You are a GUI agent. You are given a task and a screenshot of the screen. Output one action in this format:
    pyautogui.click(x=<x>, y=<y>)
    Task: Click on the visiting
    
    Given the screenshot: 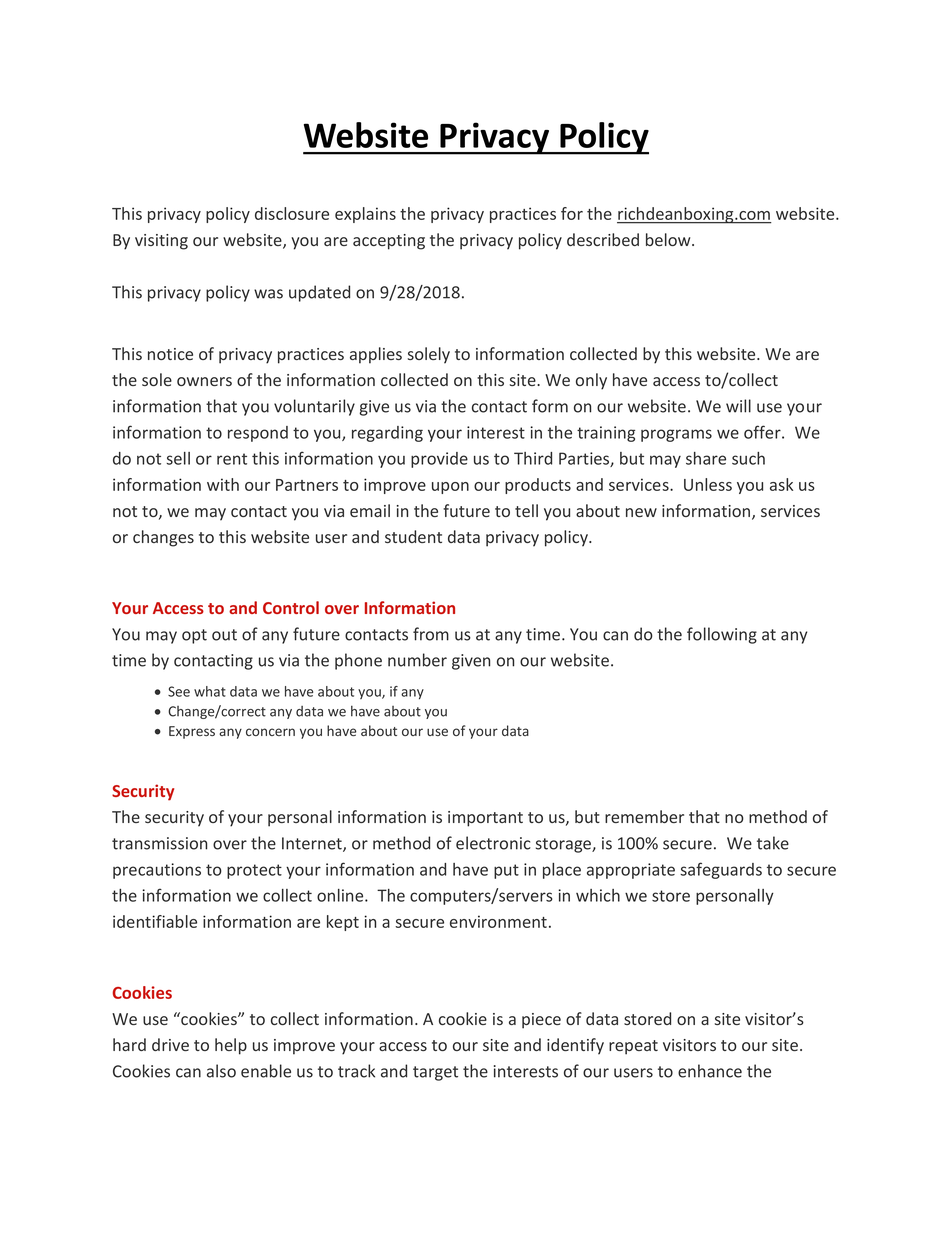 What is the action you would take?
    pyautogui.click(x=161, y=242)
